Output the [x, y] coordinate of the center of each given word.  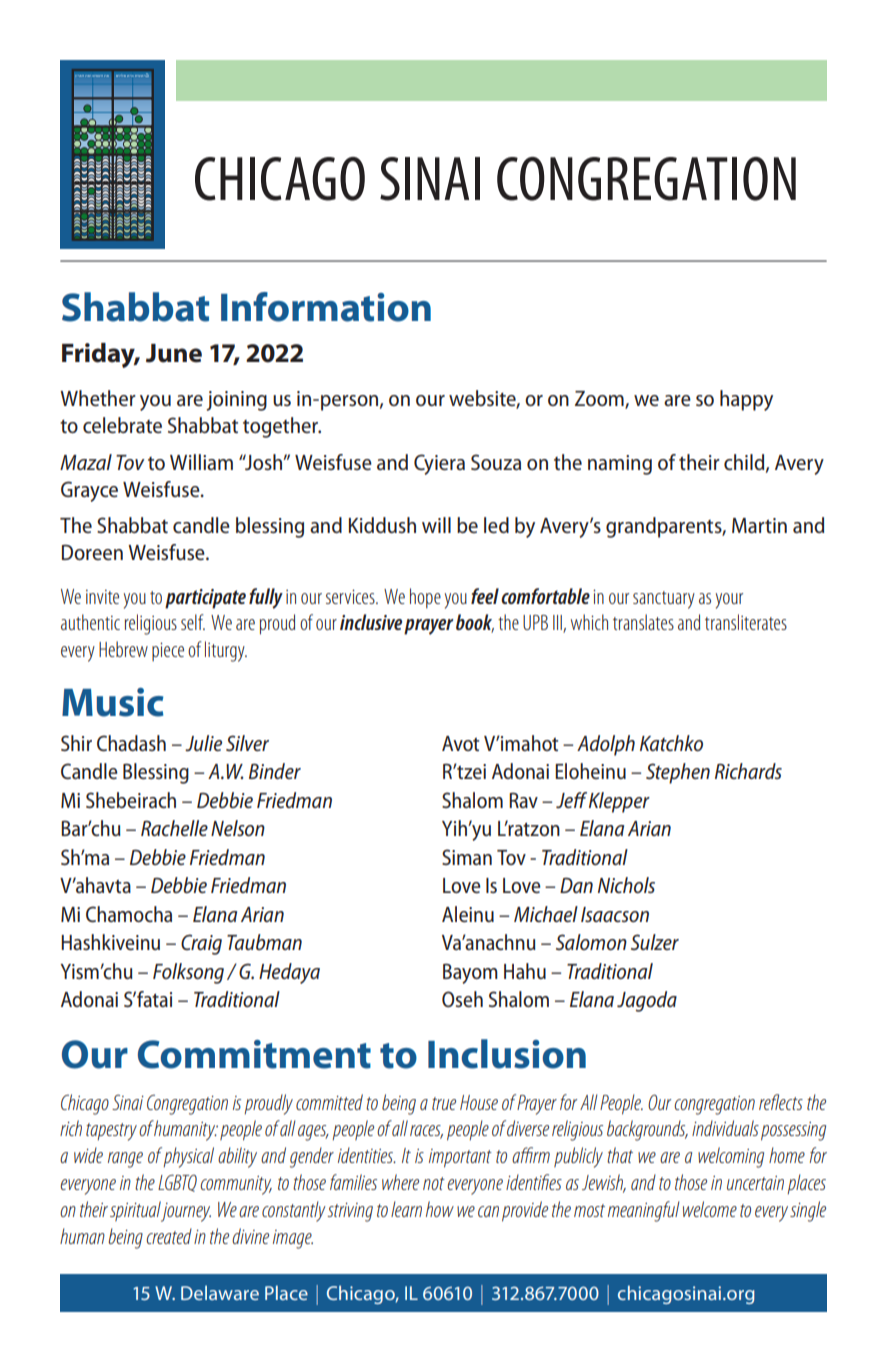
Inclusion [507, 1054]
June [174, 353]
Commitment [254, 1054]
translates [643, 622]
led [496, 525]
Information [326, 307]
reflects [781, 1102]
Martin [759, 525]
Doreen [92, 552]
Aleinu [468, 914]
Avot [460, 743]
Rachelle [174, 828]
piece [168, 651]
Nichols [626, 885]
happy [746, 400]
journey [185, 1211]
